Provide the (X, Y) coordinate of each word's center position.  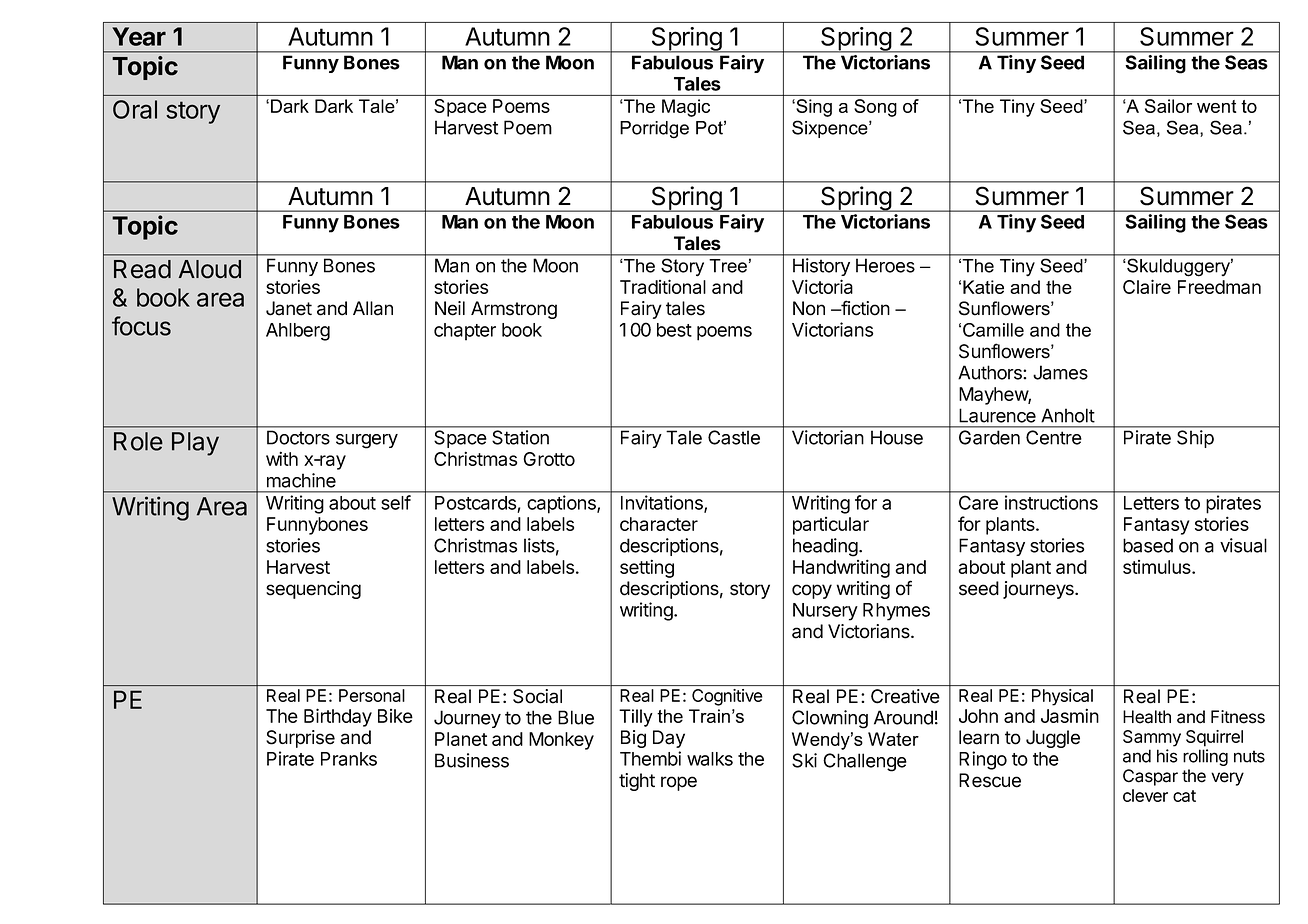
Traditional (663, 286)
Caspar (1150, 777)
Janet (289, 308)
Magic (686, 108)
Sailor (1168, 106)
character (659, 524)
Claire (1147, 286)
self (396, 502)
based (1148, 545)
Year (139, 36)
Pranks (349, 759)
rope (679, 783)
